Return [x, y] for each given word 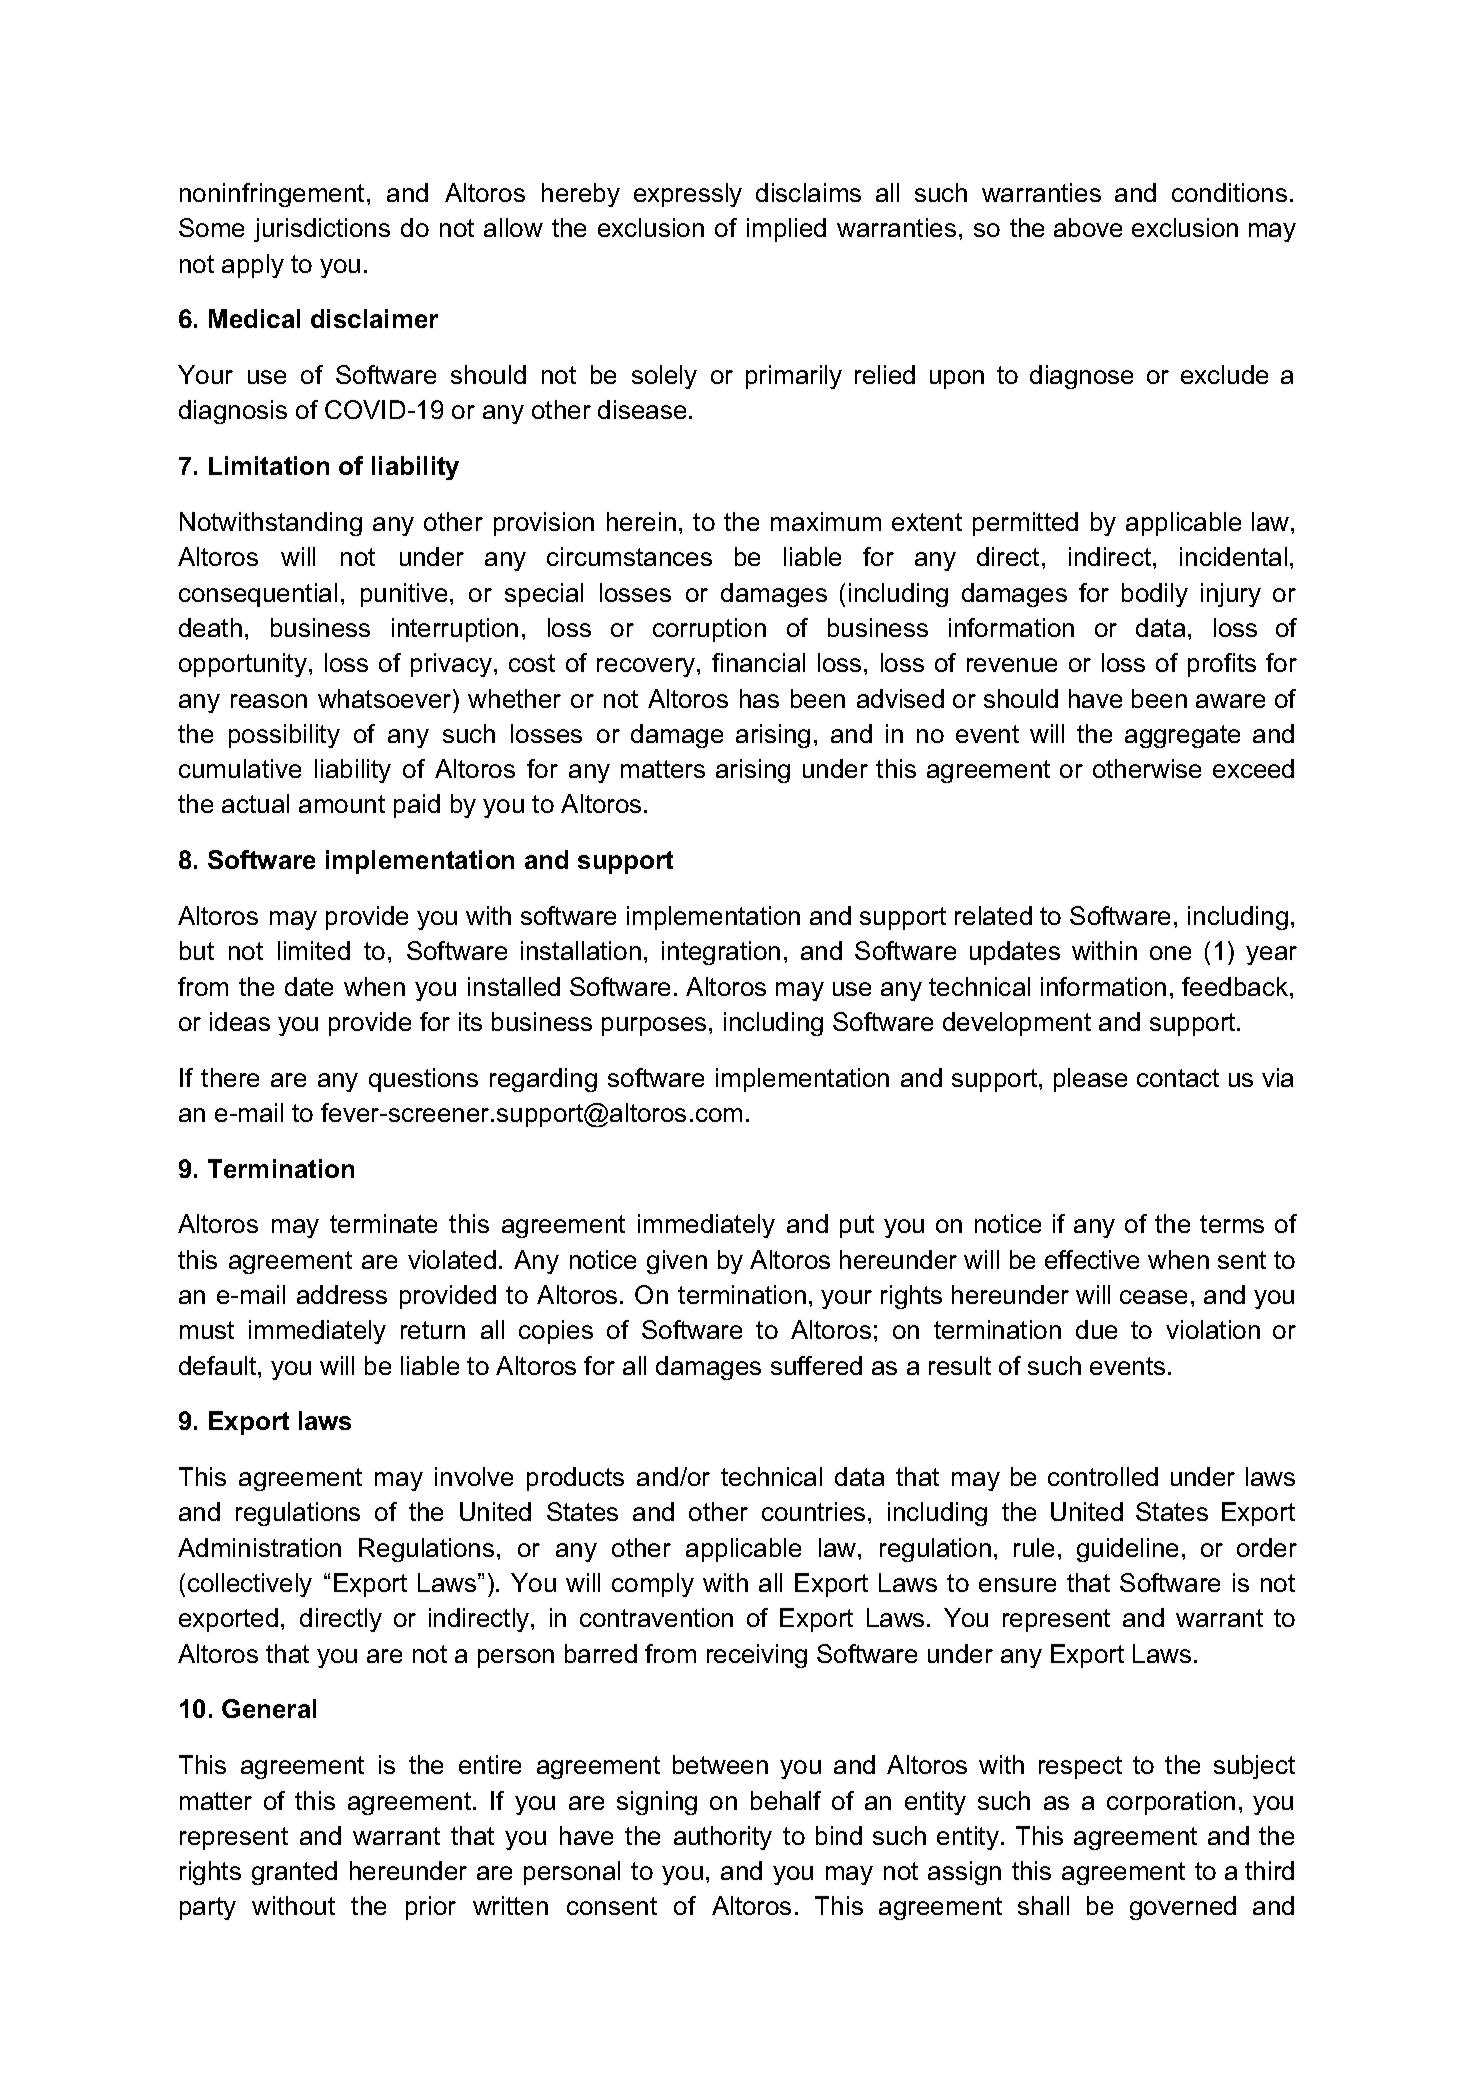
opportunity [243, 665]
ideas [240, 1021]
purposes [654, 1026]
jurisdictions [322, 230]
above [1088, 227]
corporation [1171, 1803]
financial [758, 662]
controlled [1103, 1476]
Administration [259, 1547]
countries [813, 1511]
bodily [1155, 595]
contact [1178, 1078]
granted [294, 1873]
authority [723, 1838]
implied [786, 230]
